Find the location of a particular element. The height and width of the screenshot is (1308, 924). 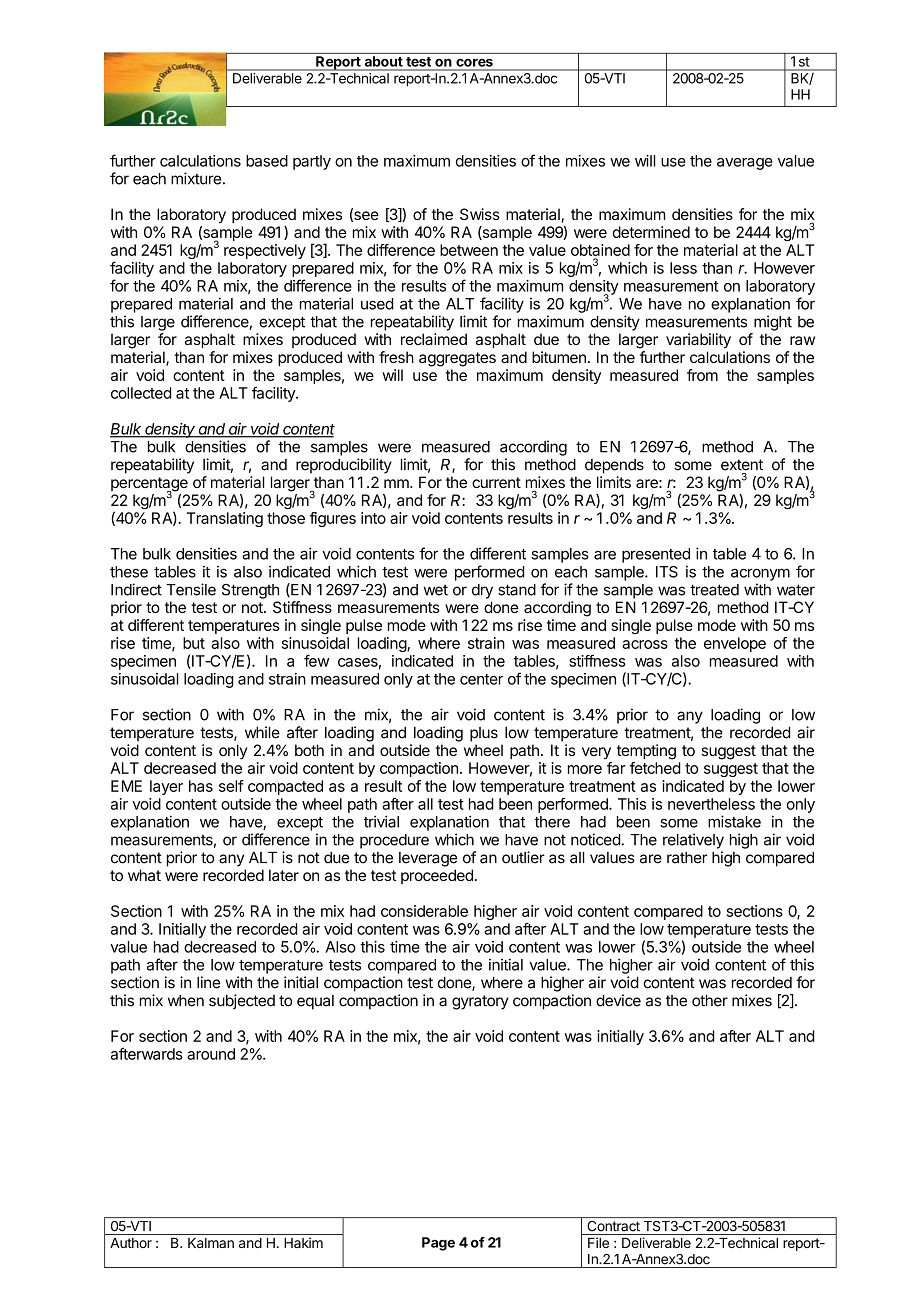

cores is located at coordinates (474, 63).
